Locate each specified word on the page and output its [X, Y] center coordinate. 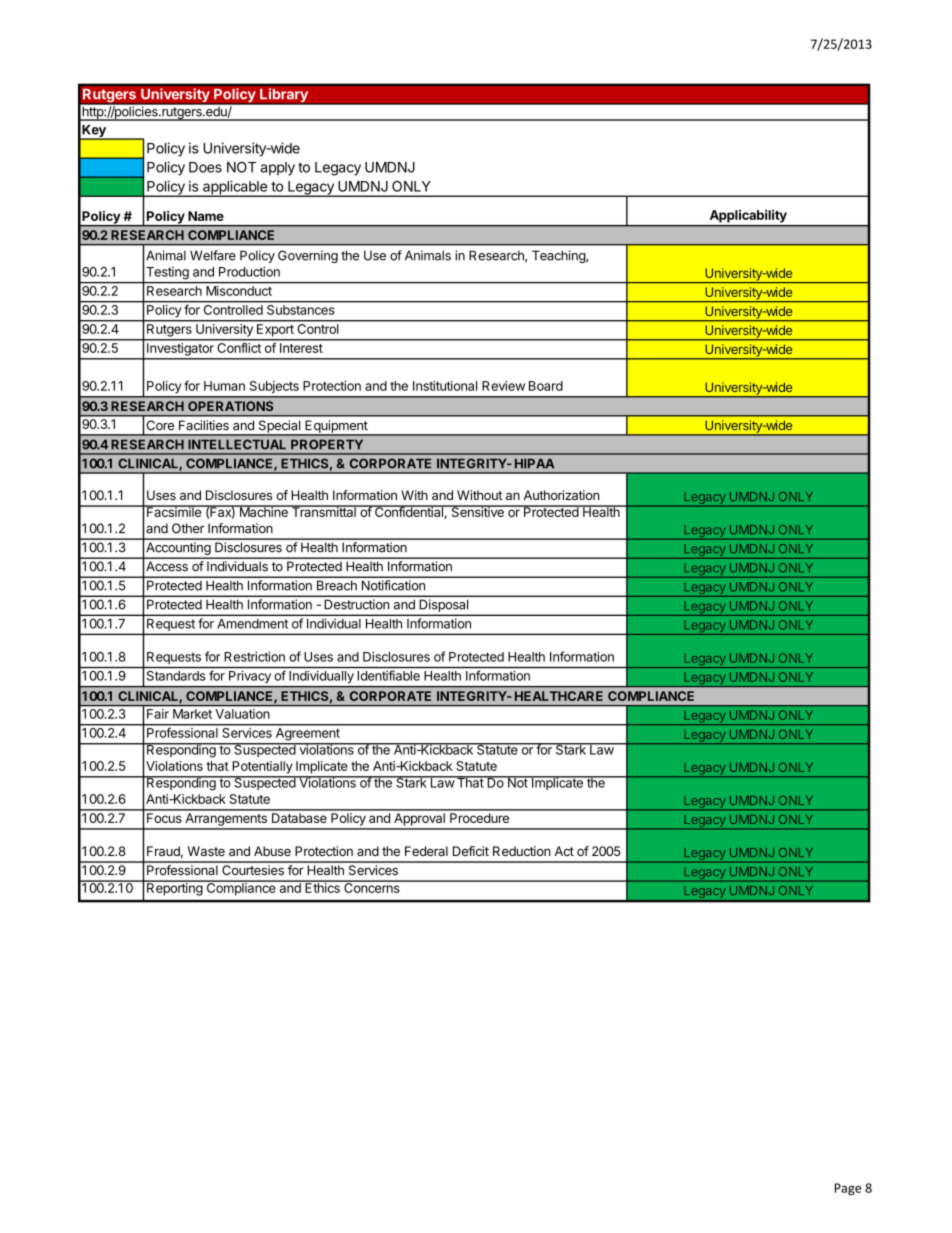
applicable [235, 188]
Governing [308, 256]
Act [564, 851]
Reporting [174, 888]
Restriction [254, 656]
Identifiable [389, 675]
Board [546, 386]
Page [848, 1189]
